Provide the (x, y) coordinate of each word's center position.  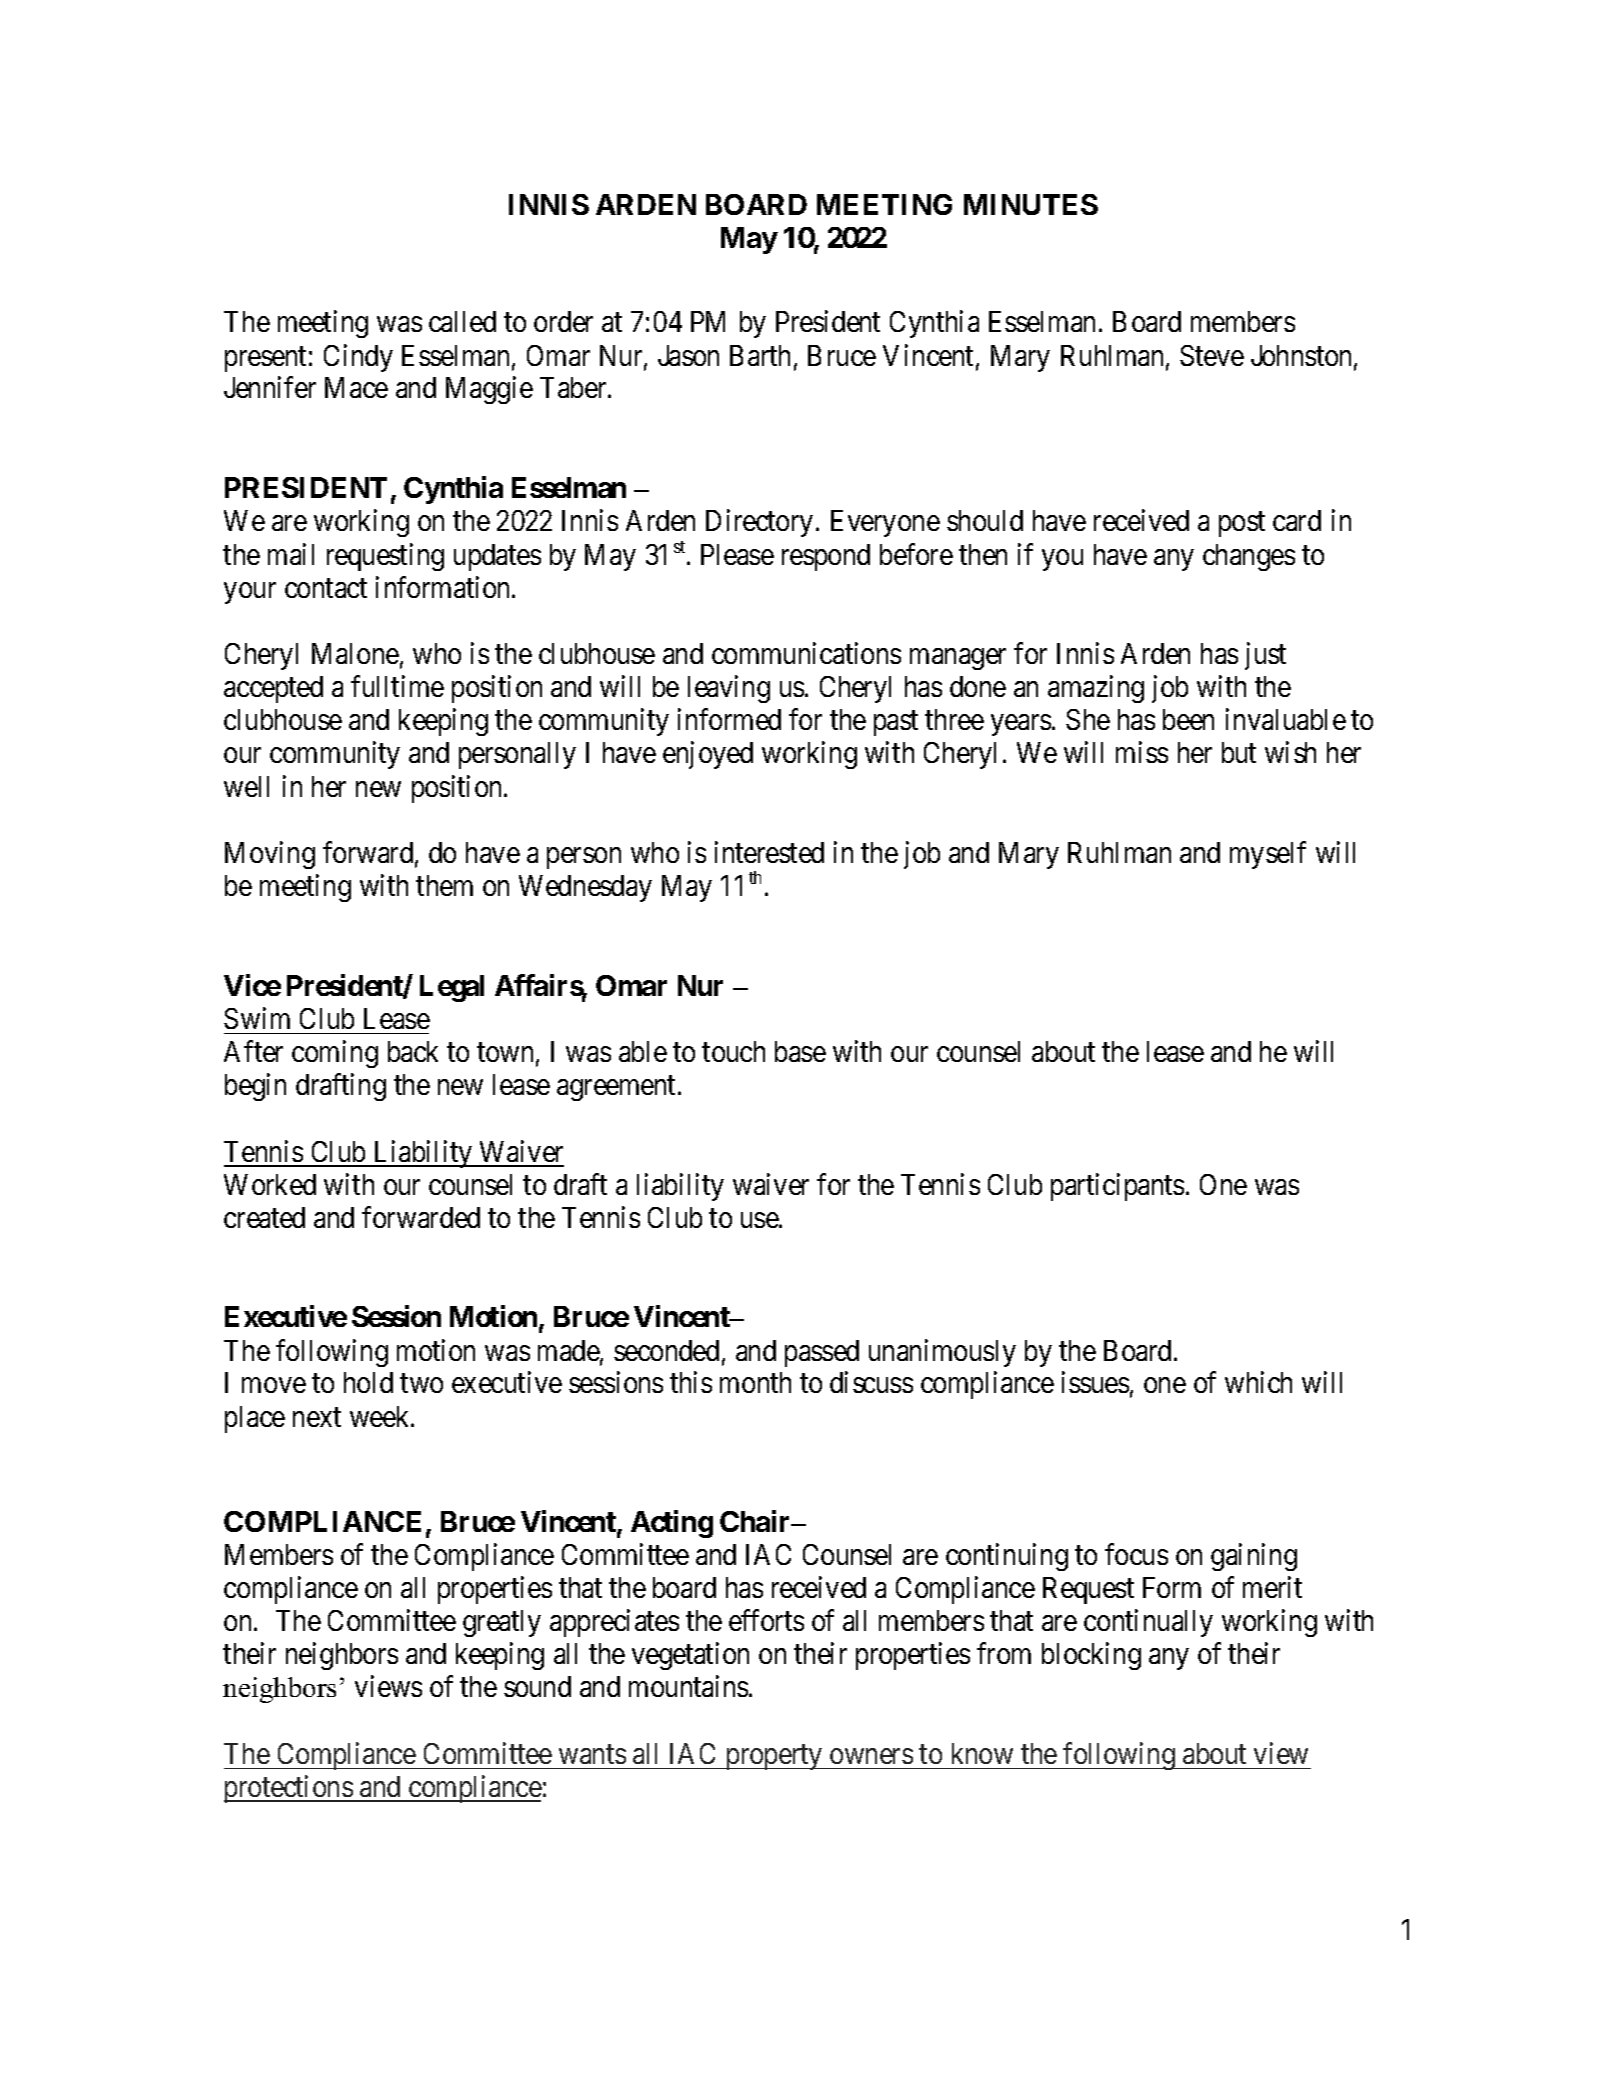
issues (1095, 1382)
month (755, 1382)
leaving (729, 689)
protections (289, 1789)
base (800, 1051)
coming (335, 1054)
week (381, 1416)
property (774, 1757)
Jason (688, 355)
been (1188, 719)
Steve (1212, 355)
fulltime (397, 686)
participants (1117, 1187)
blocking (1091, 1656)
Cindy (358, 358)
